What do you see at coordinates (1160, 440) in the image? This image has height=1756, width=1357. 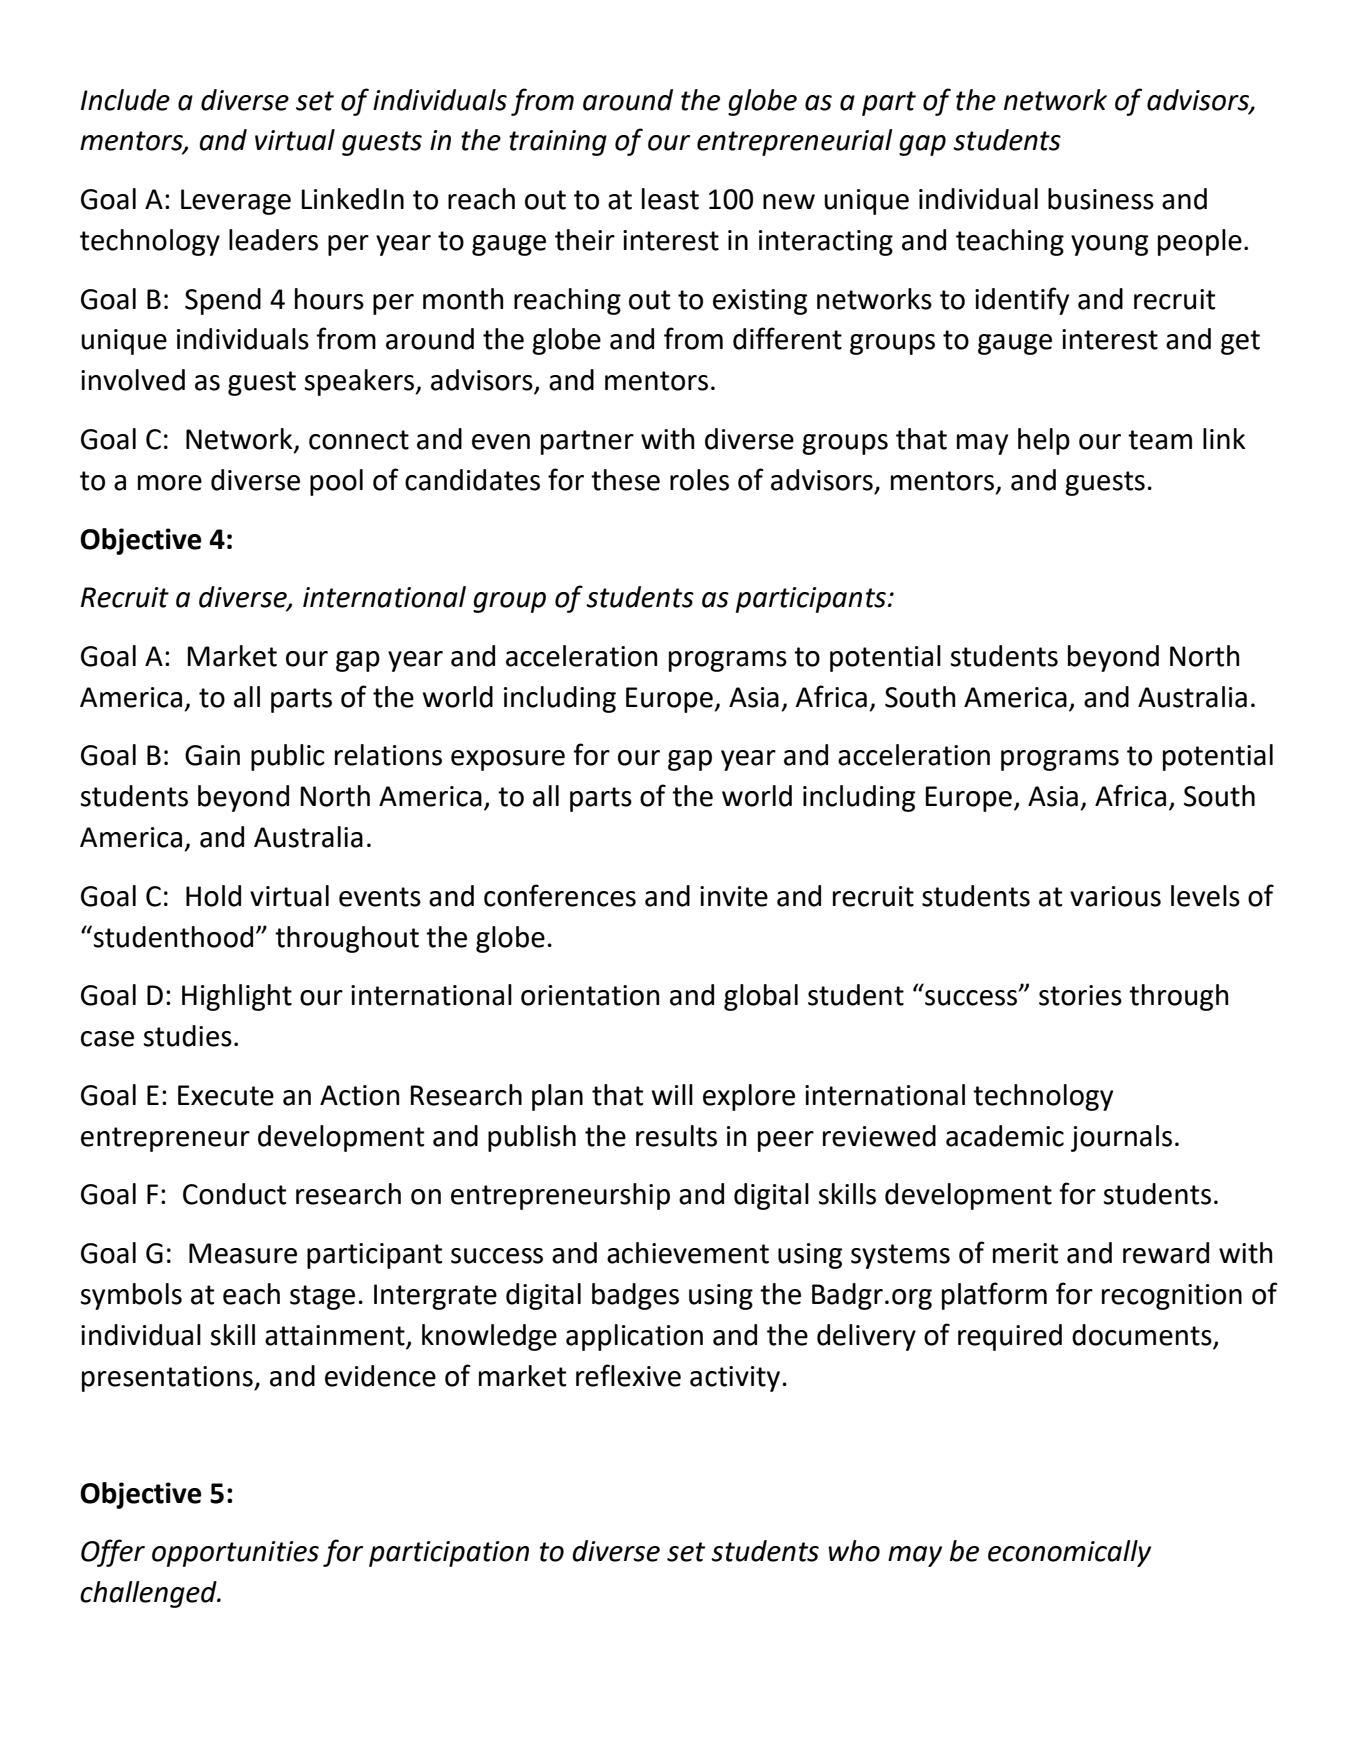 I see `team` at bounding box center [1160, 440].
